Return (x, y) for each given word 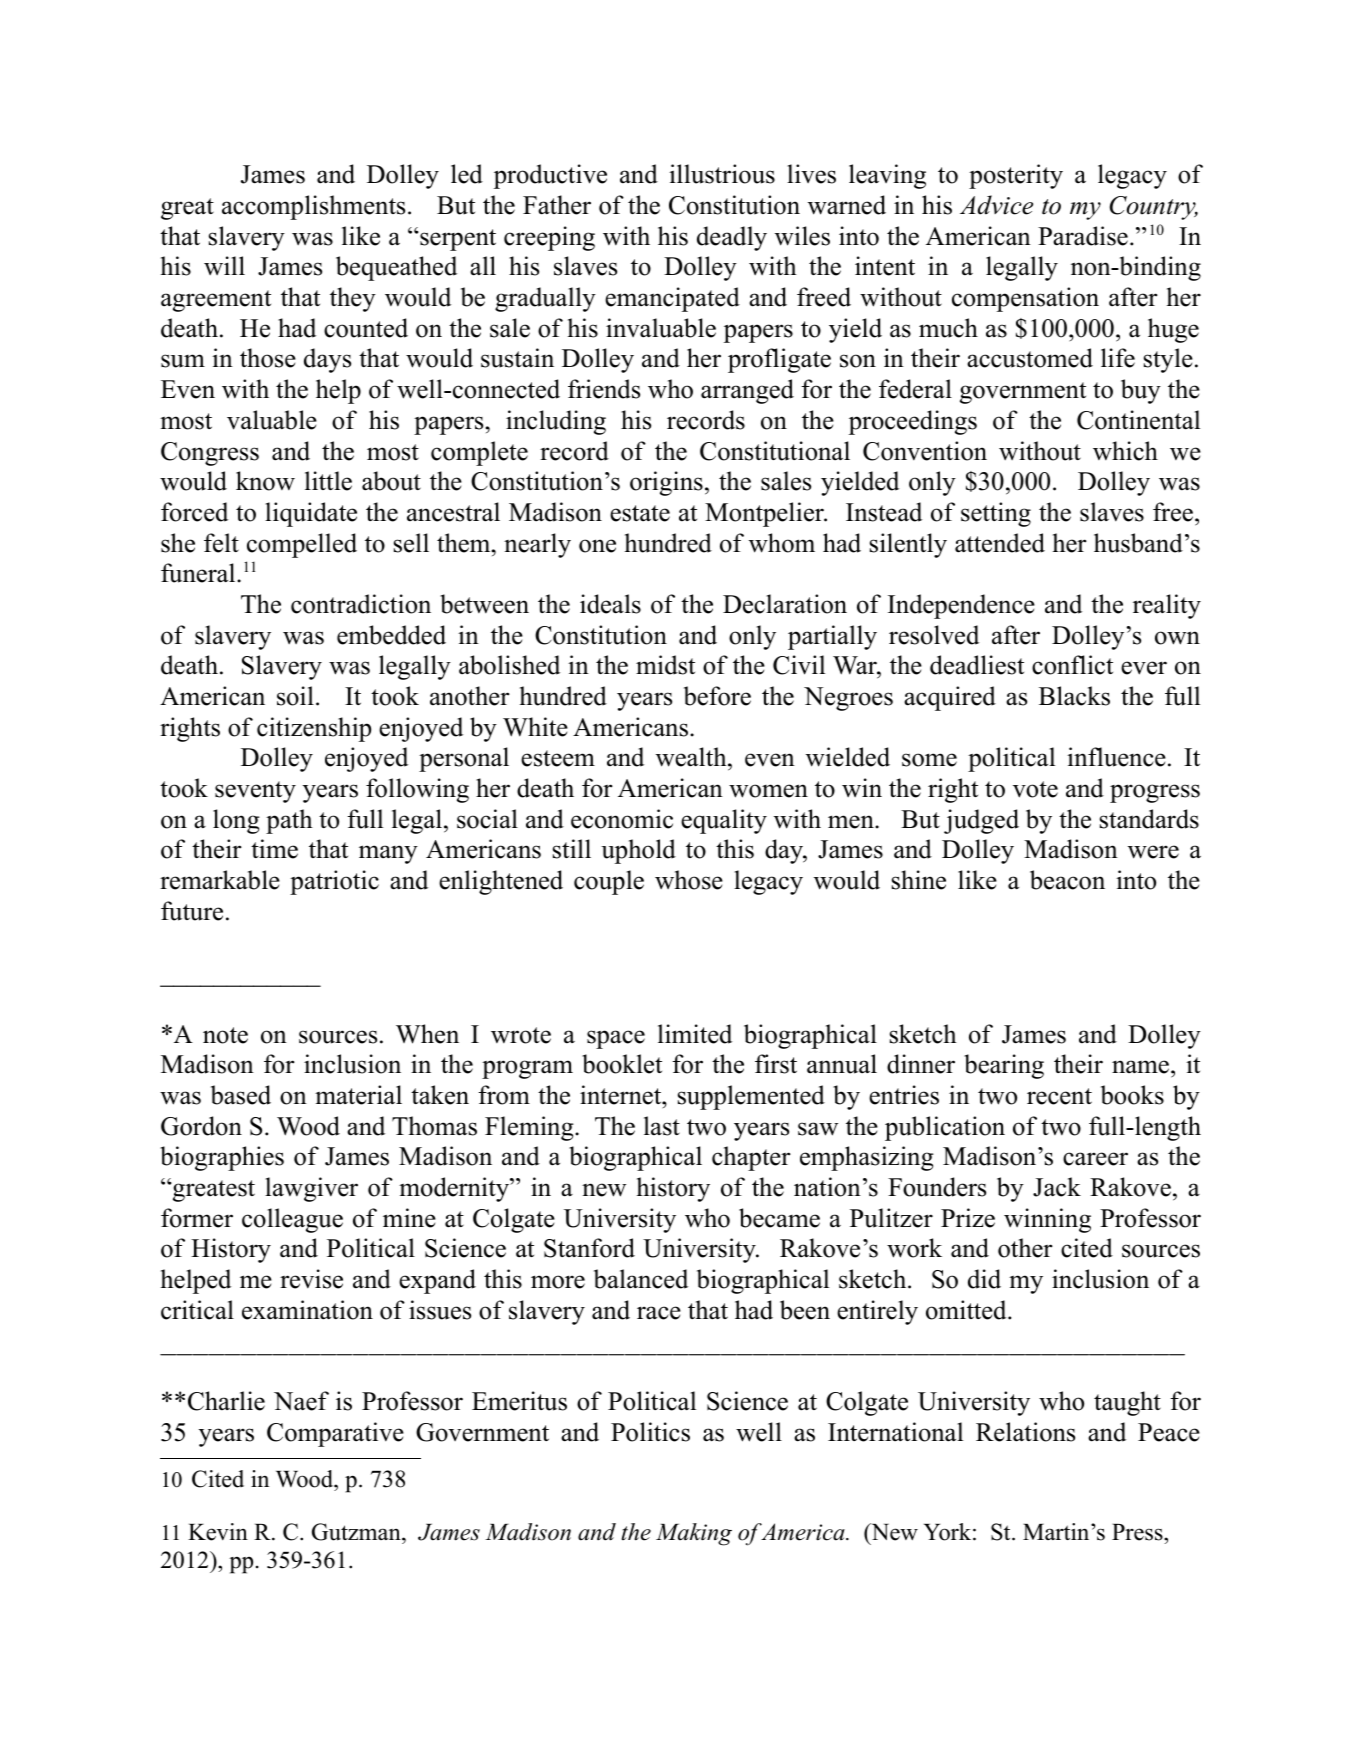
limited (695, 1034)
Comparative (335, 1434)
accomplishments (313, 207)
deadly (732, 238)
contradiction (361, 604)
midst (665, 665)
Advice (996, 205)
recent (1059, 1096)
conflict (1072, 665)
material (358, 1095)
